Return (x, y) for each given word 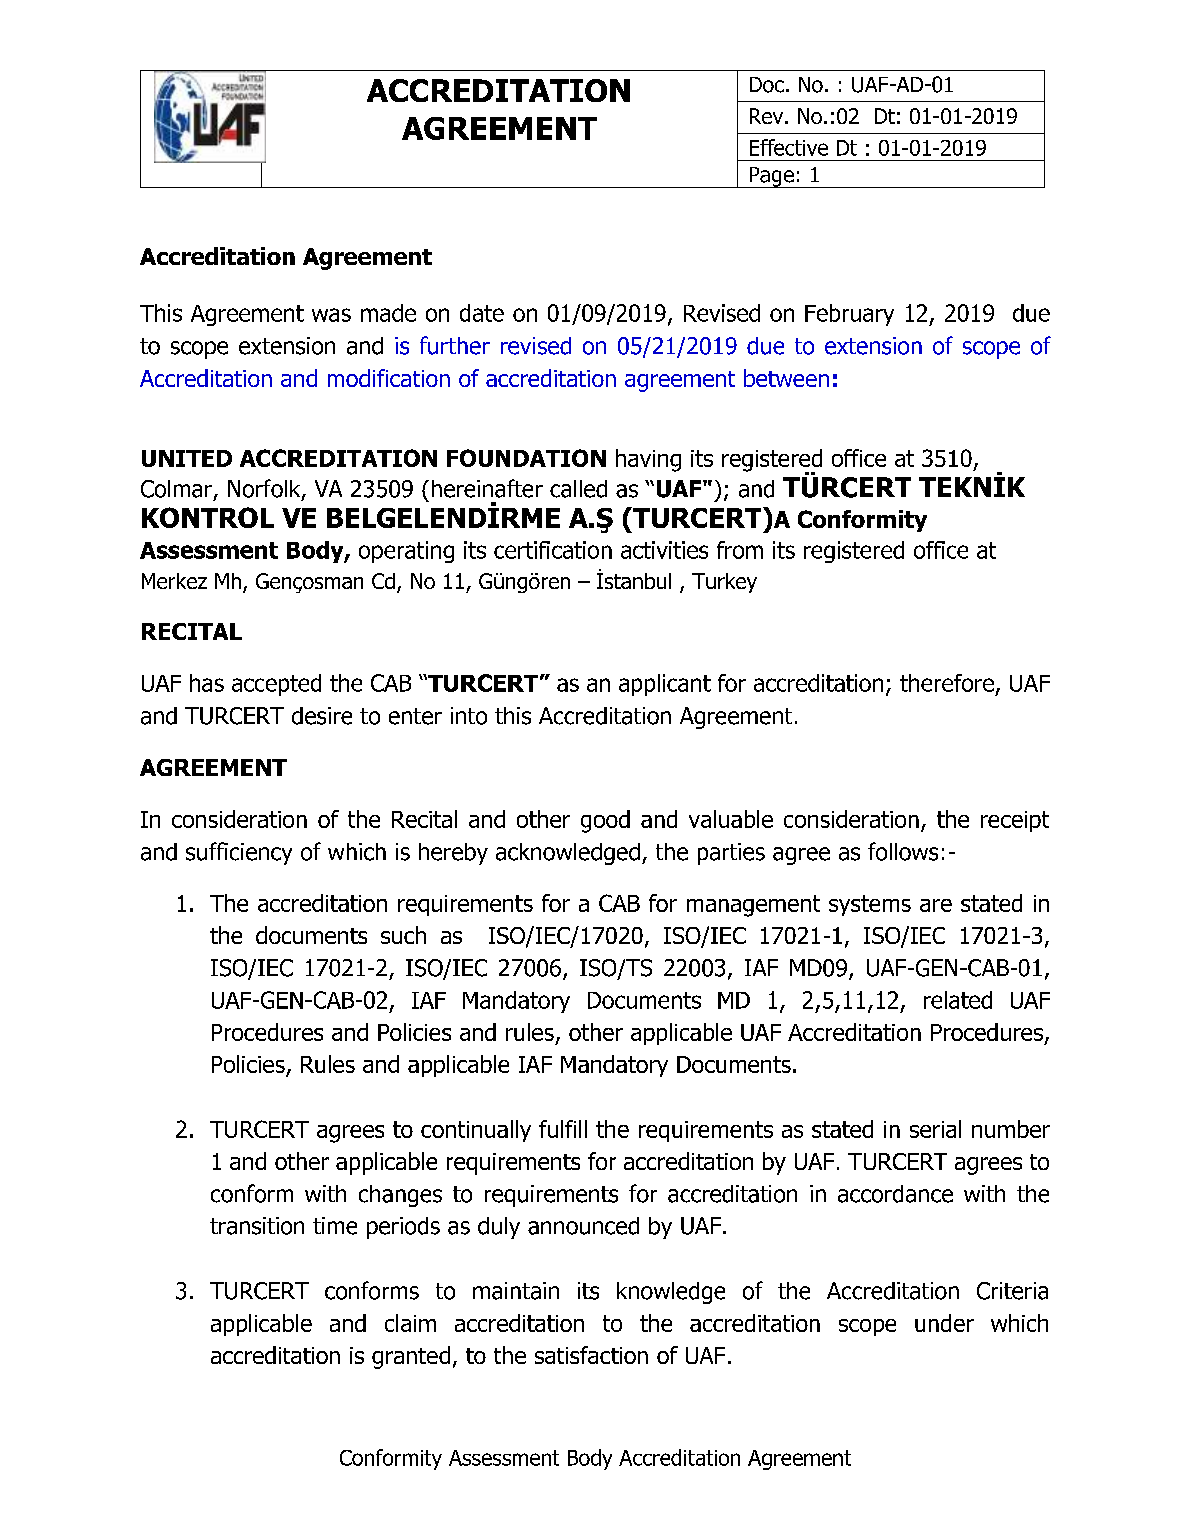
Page (771, 177)
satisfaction (591, 1355)
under (944, 1323)
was (331, 315)
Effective (789, 147)
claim (410, 1323)
